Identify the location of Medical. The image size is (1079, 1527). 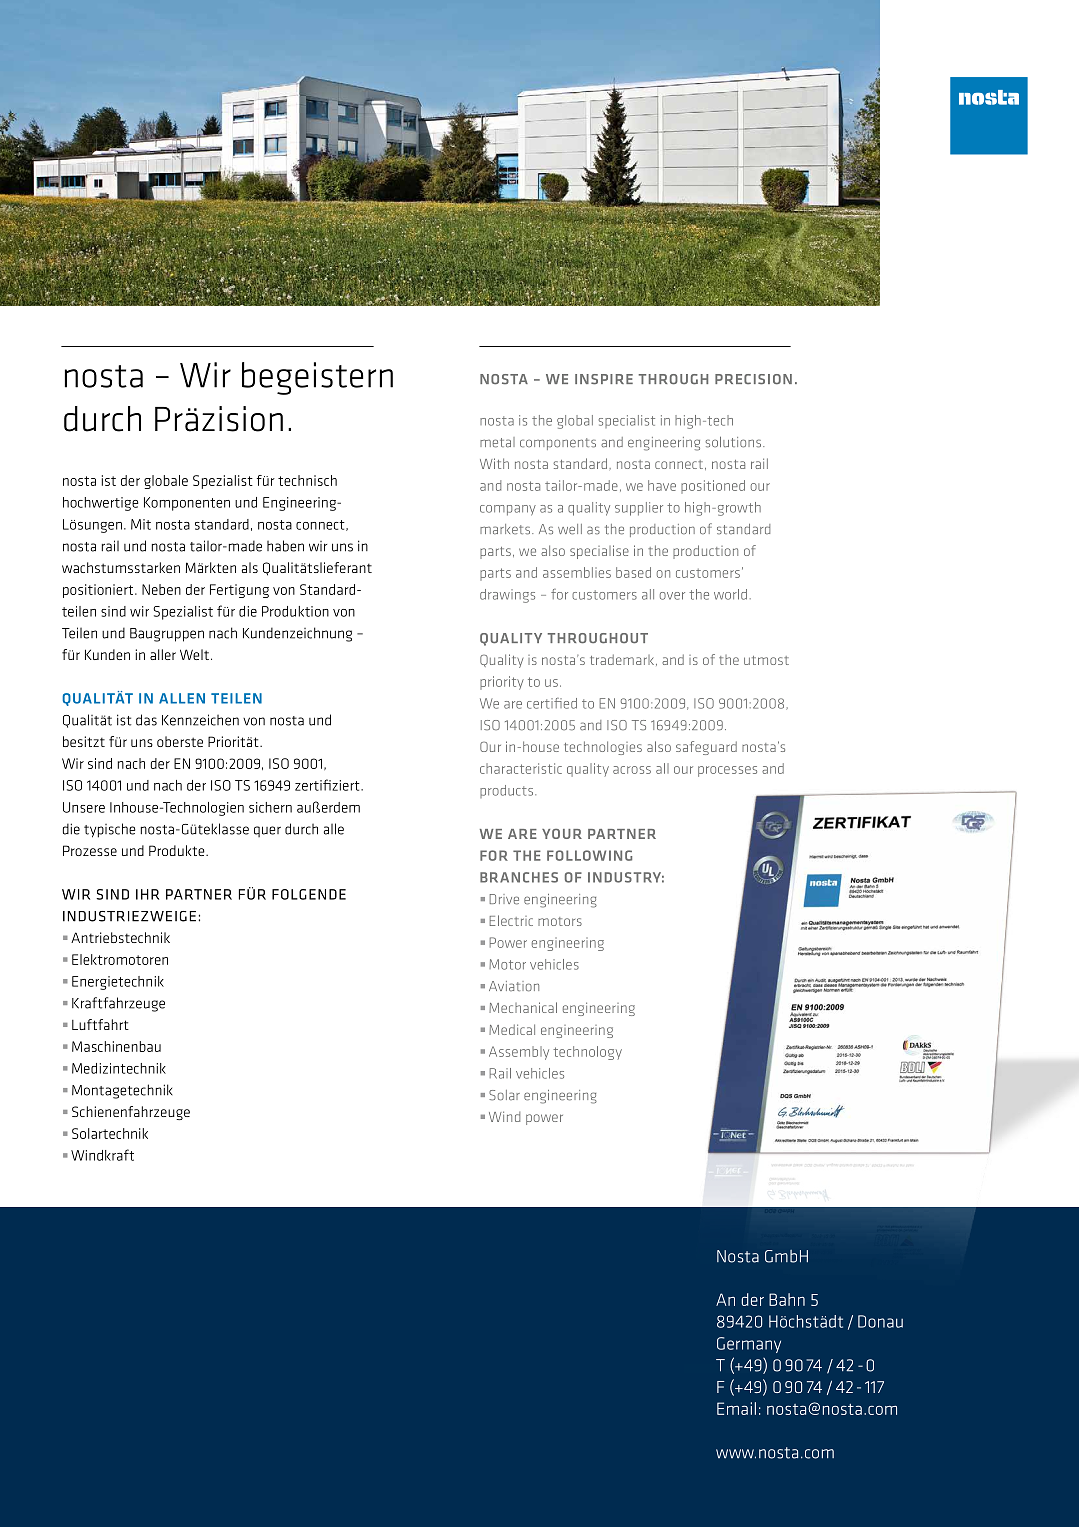
(512, 1029).
